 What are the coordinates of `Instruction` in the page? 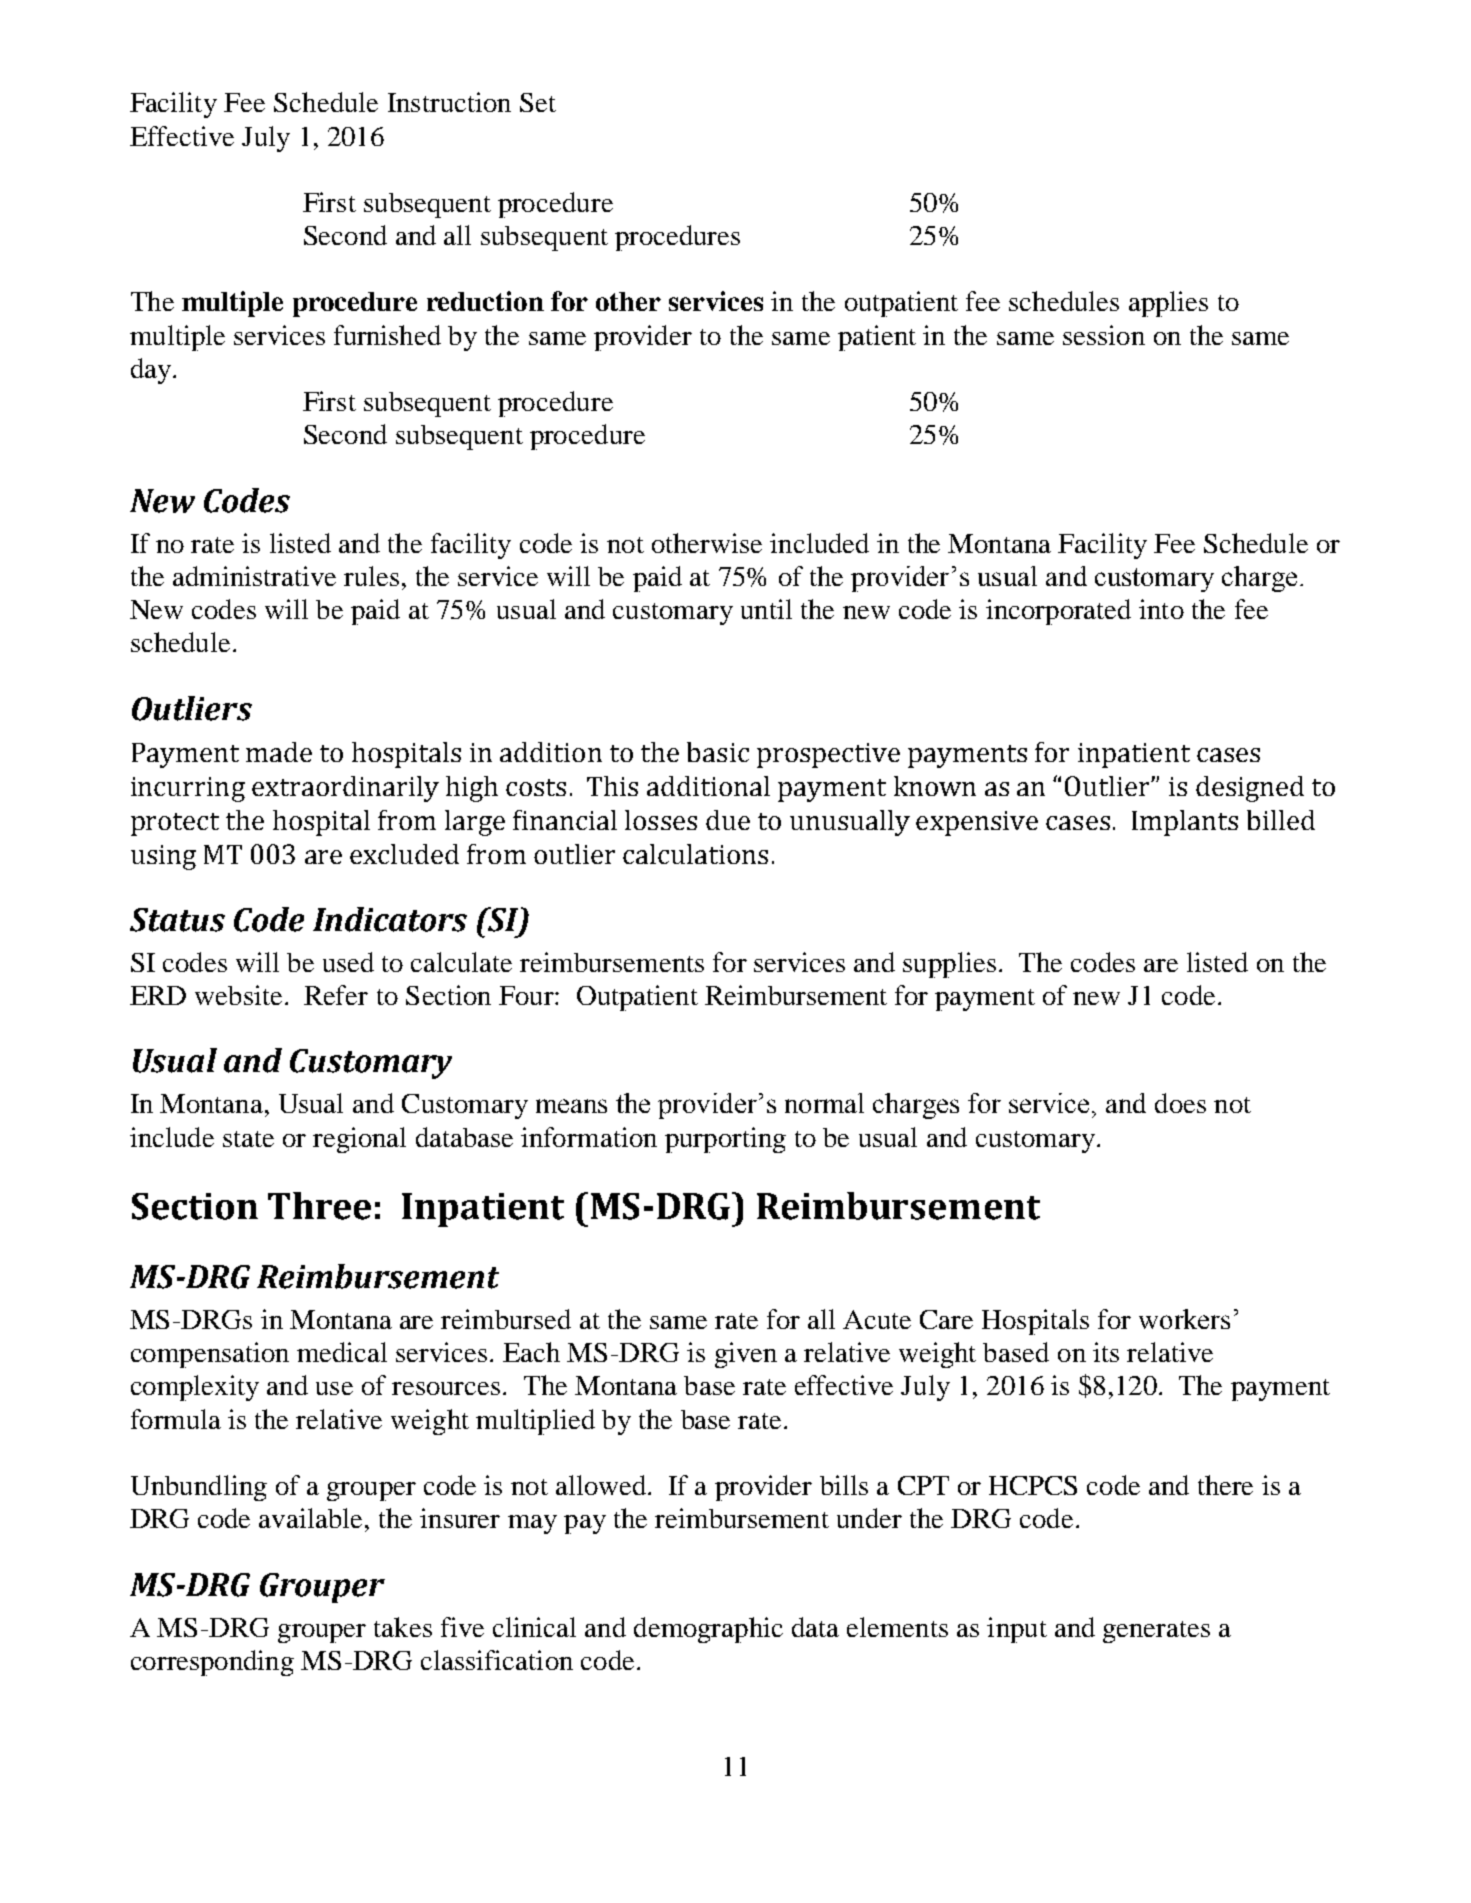 It's located at (449, 102).
